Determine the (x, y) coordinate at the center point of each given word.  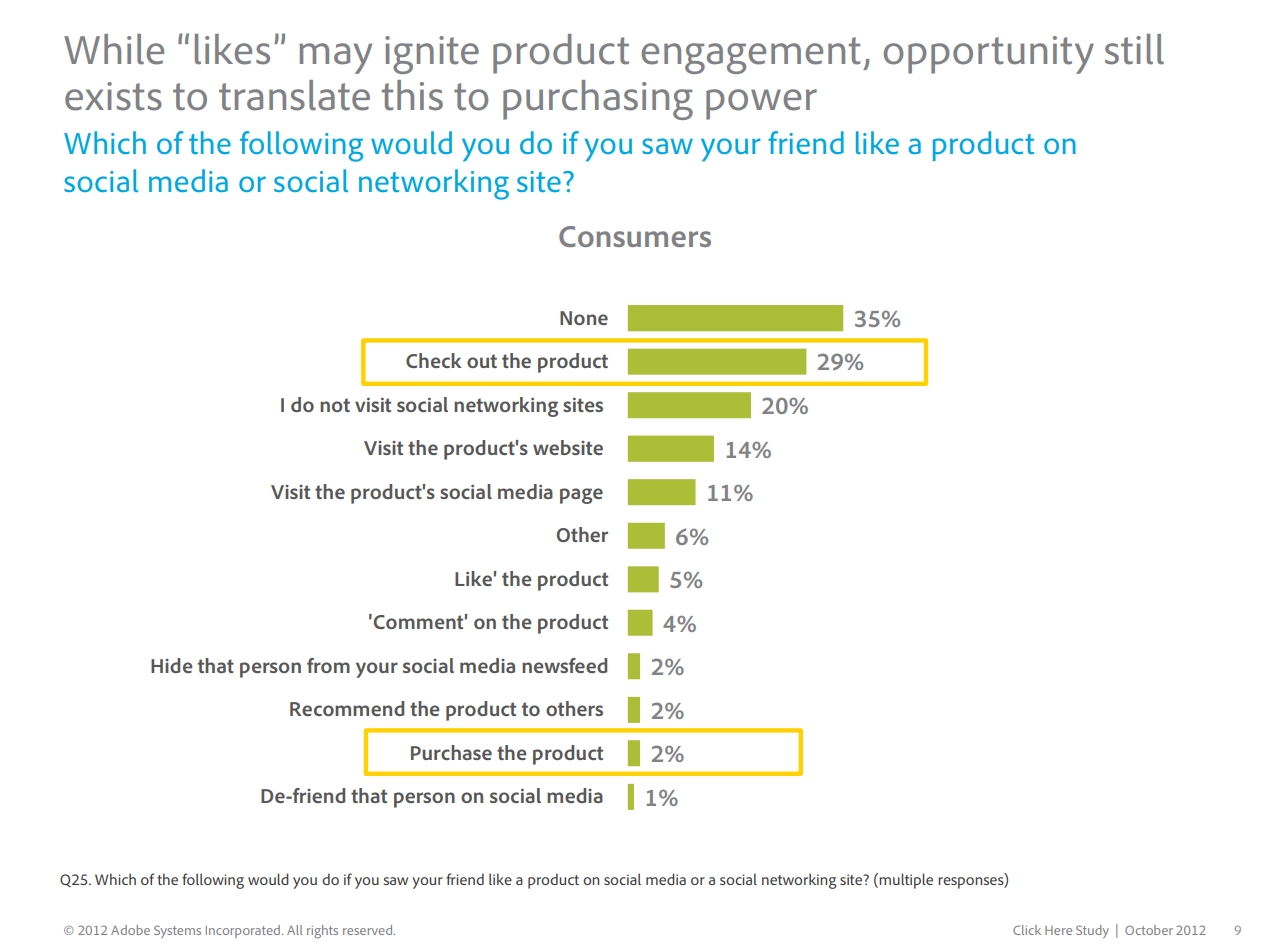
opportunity (989, 55)
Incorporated (243, 931)
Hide (171, 665)
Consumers (635, 236)
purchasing (598, 100)
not (335, 405)
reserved (369, 930)
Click (1027, 930)
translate (294, 95)
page (581, 496)
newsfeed (565, 665)
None (584, 318)
